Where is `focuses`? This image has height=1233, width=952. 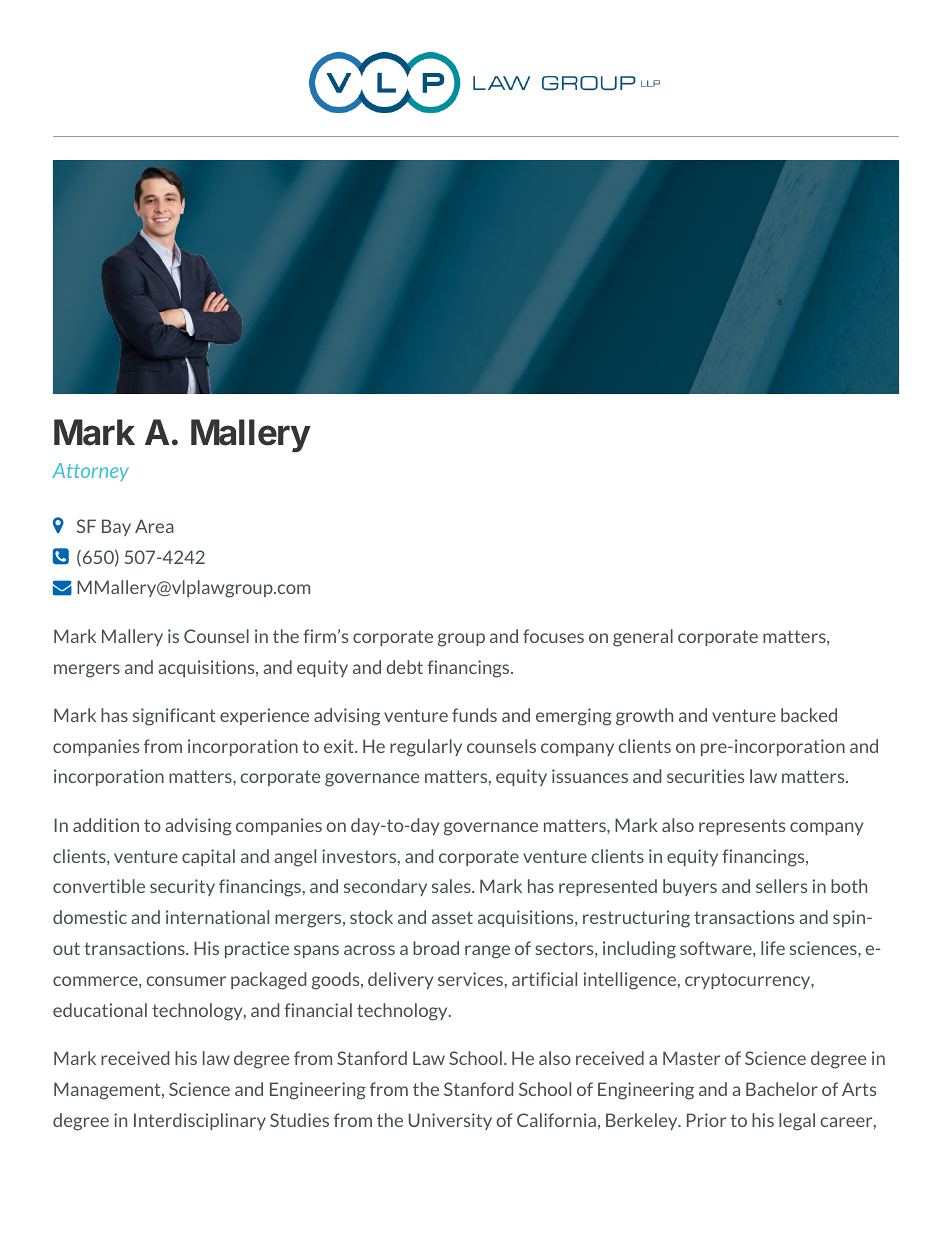
focuses is located at coordinates (553, 636).
